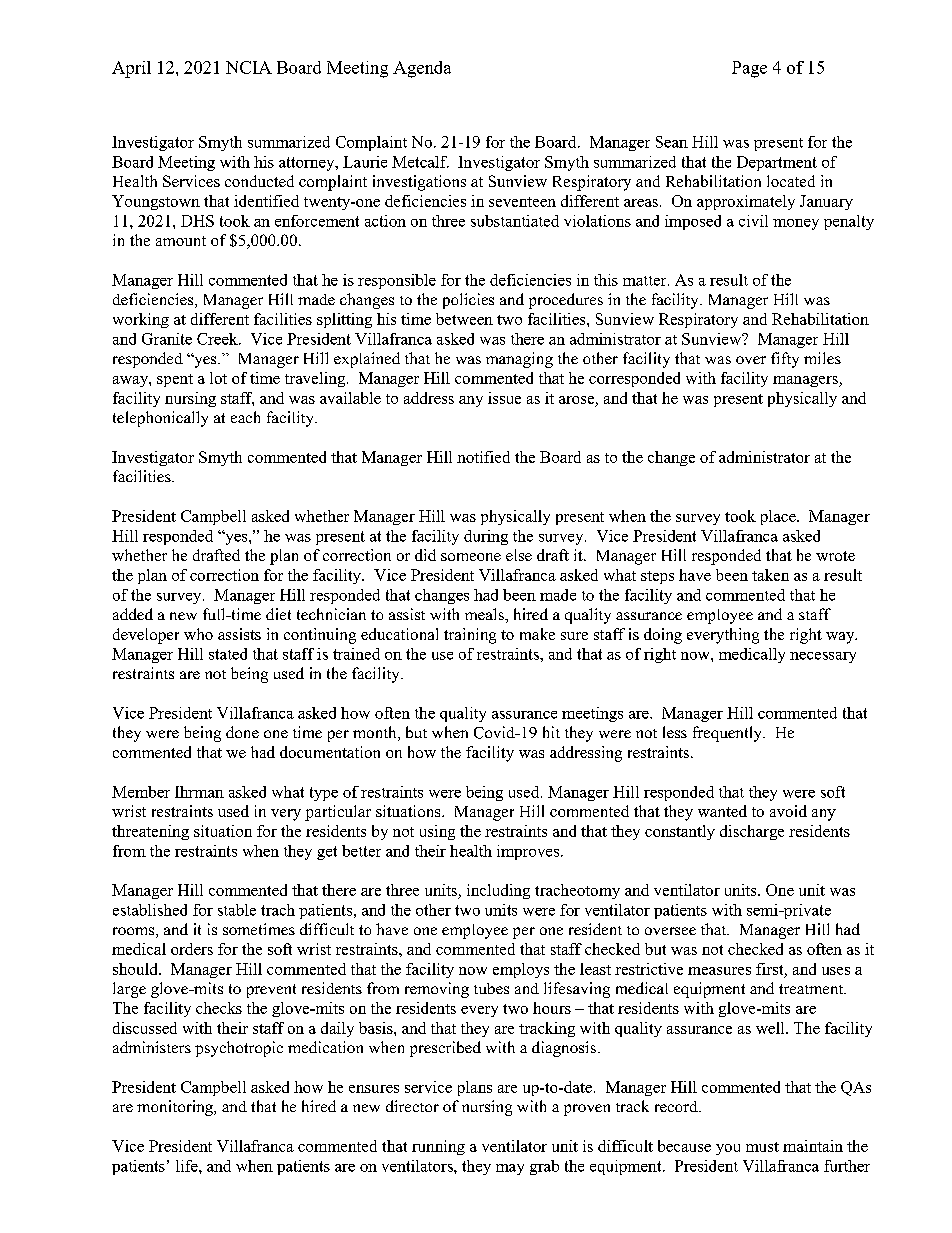 The image size is (952, 1233). Describe the element at coordinates (752, 832) in the screenshot. I see `discharge` at that location.
